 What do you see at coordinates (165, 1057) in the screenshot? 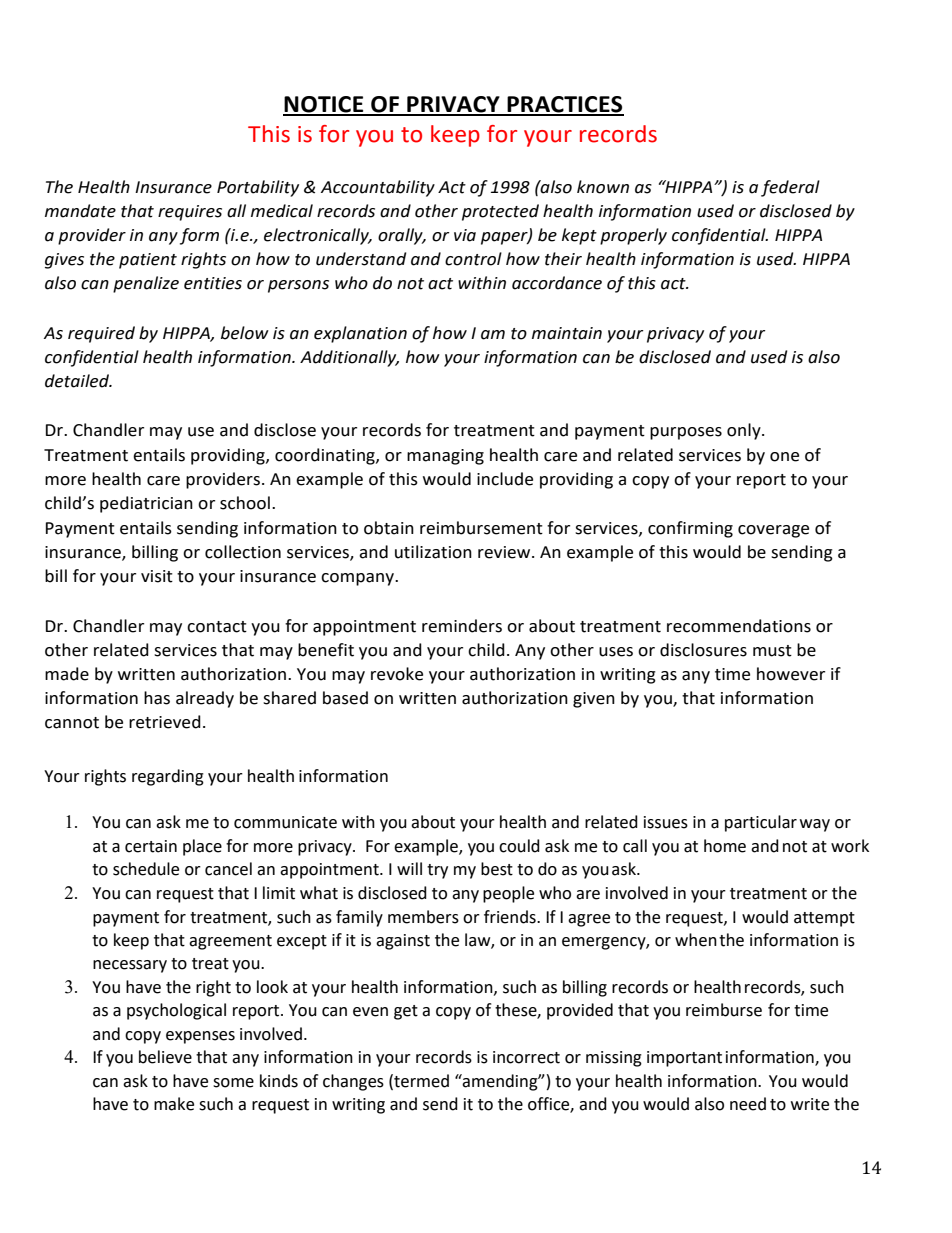
I see `believe` at bounding box center [165, 1057].
